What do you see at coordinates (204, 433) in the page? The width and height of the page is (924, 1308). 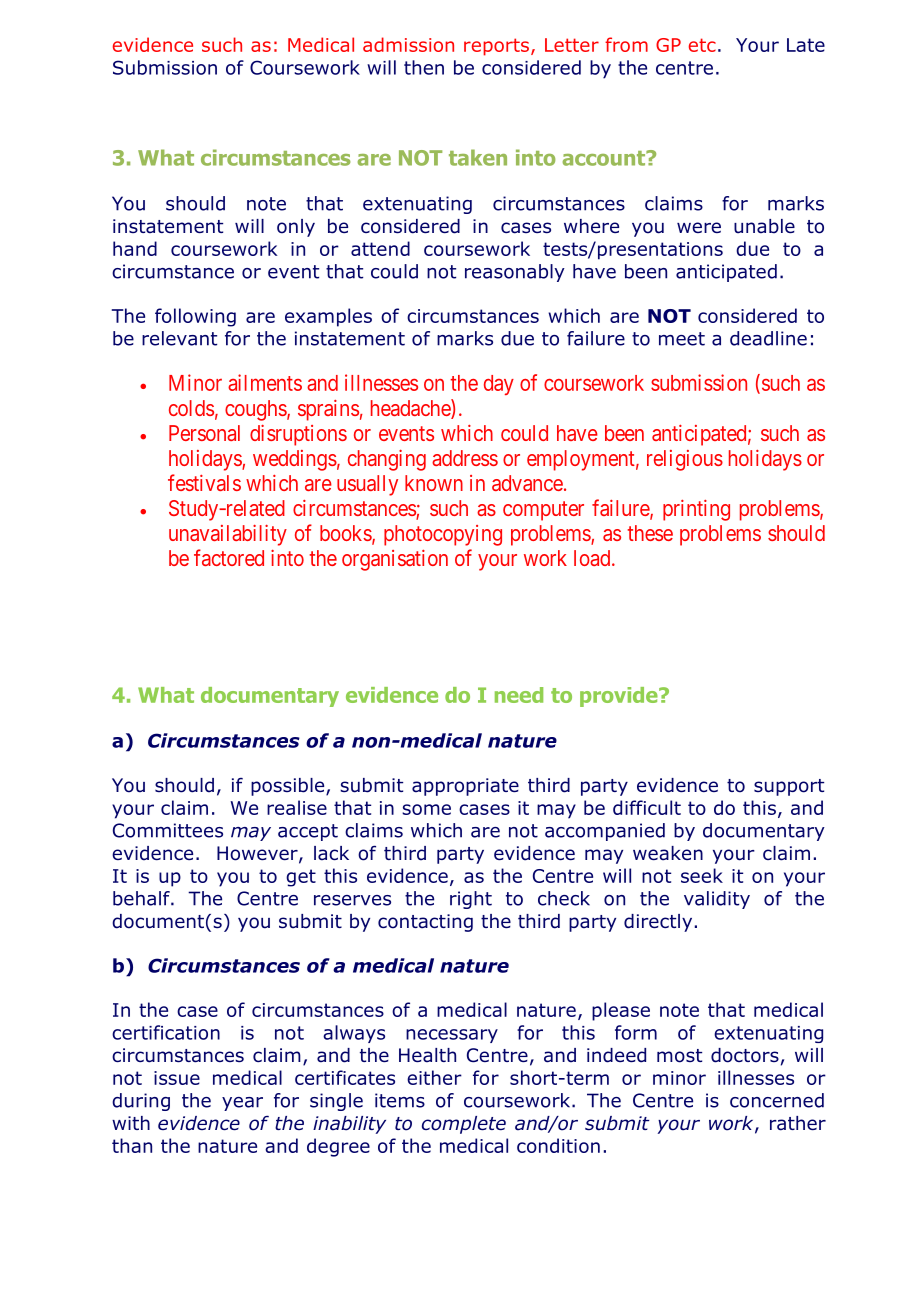 I see `Personal` at bounding box center [204, 433].
